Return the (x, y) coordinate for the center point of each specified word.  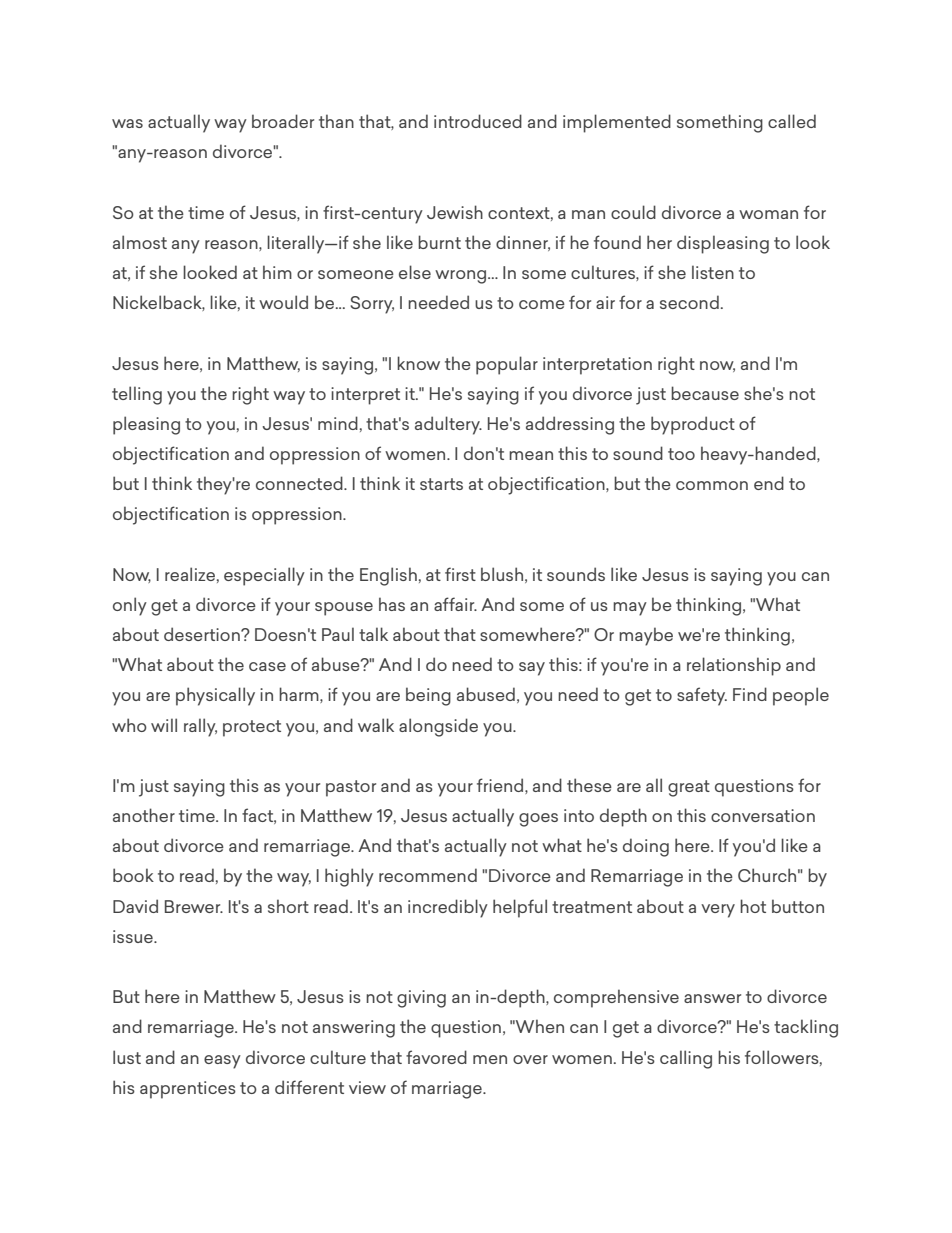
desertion (203, 634)
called (792, 121)
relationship (734, 666)
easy (222, 1062)
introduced (478, 121)
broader (283, 121)
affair (455, 604)
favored (436, 1057)
